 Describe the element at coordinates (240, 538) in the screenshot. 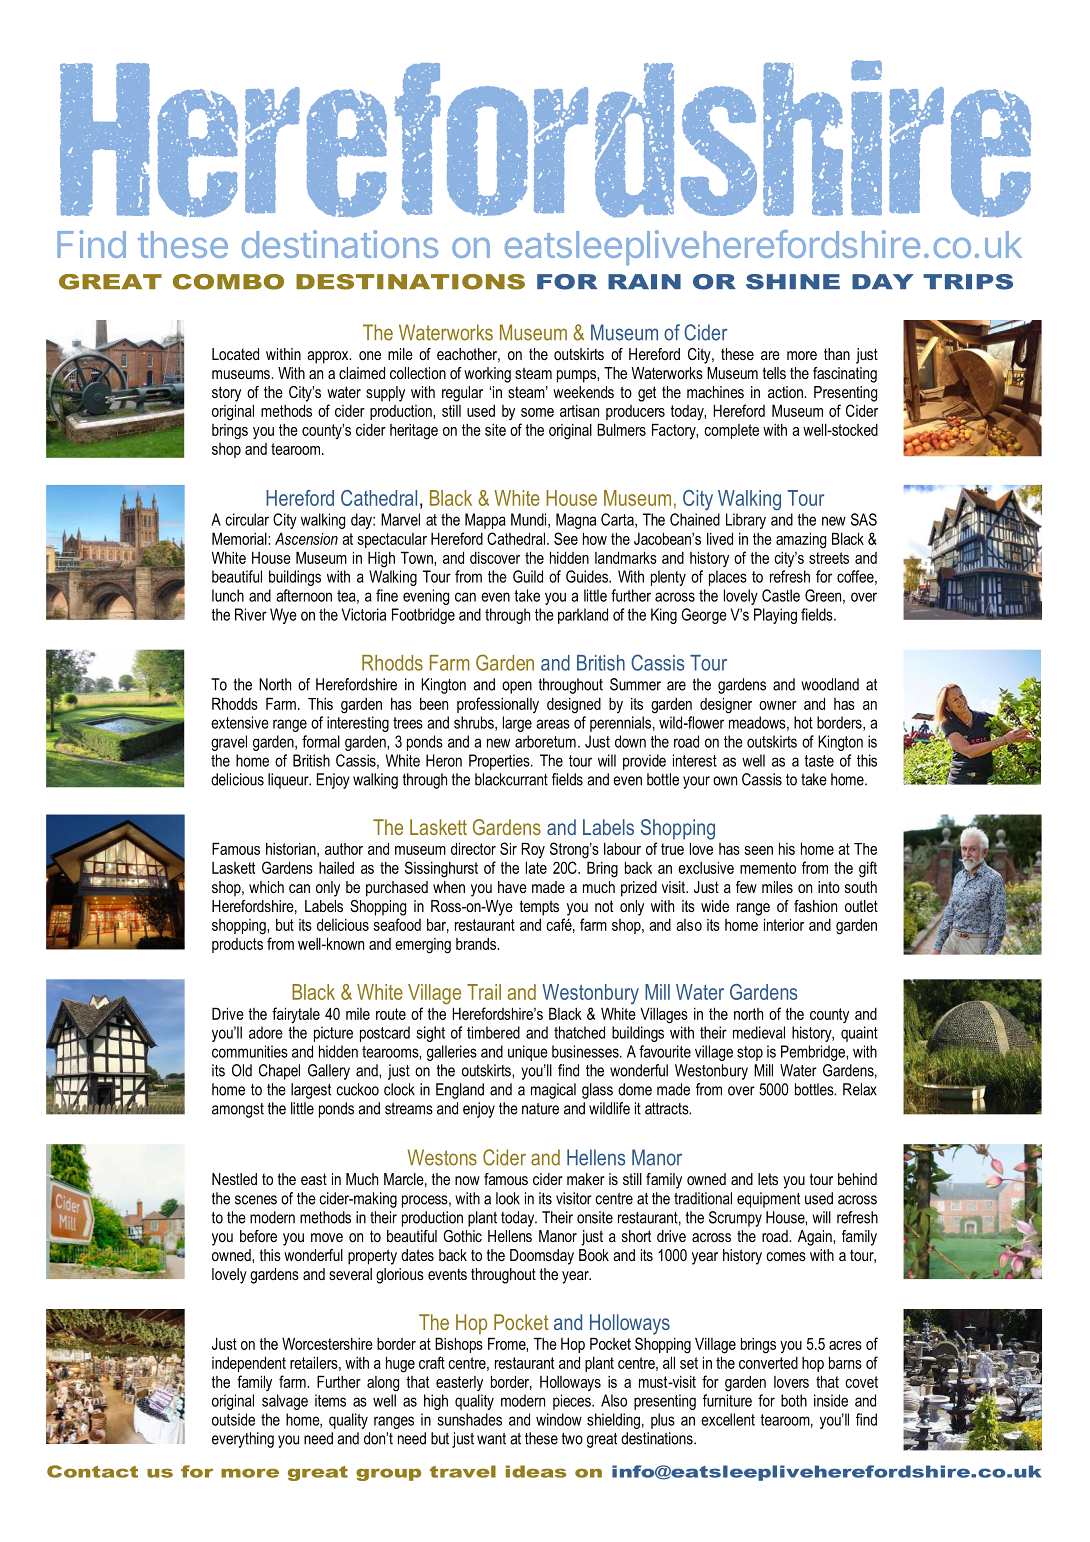

I see `Memorial` at that location.
